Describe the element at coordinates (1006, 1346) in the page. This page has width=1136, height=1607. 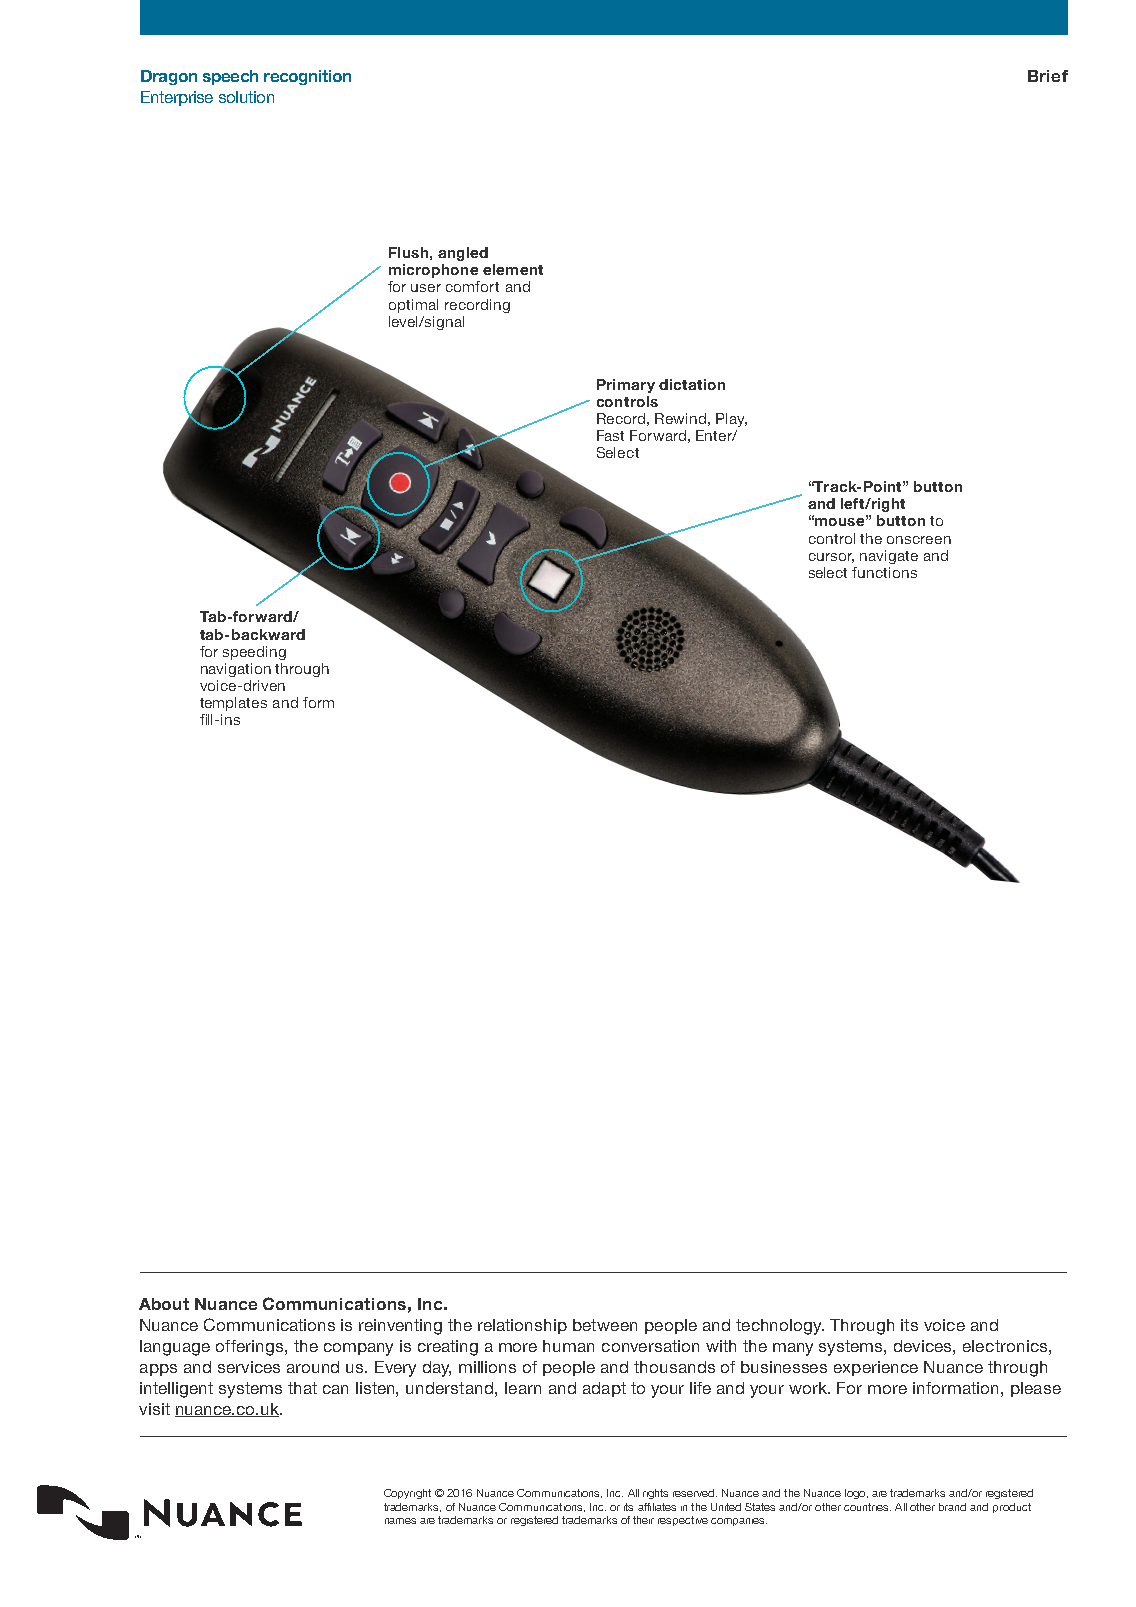
I see `electronics` at that location.
